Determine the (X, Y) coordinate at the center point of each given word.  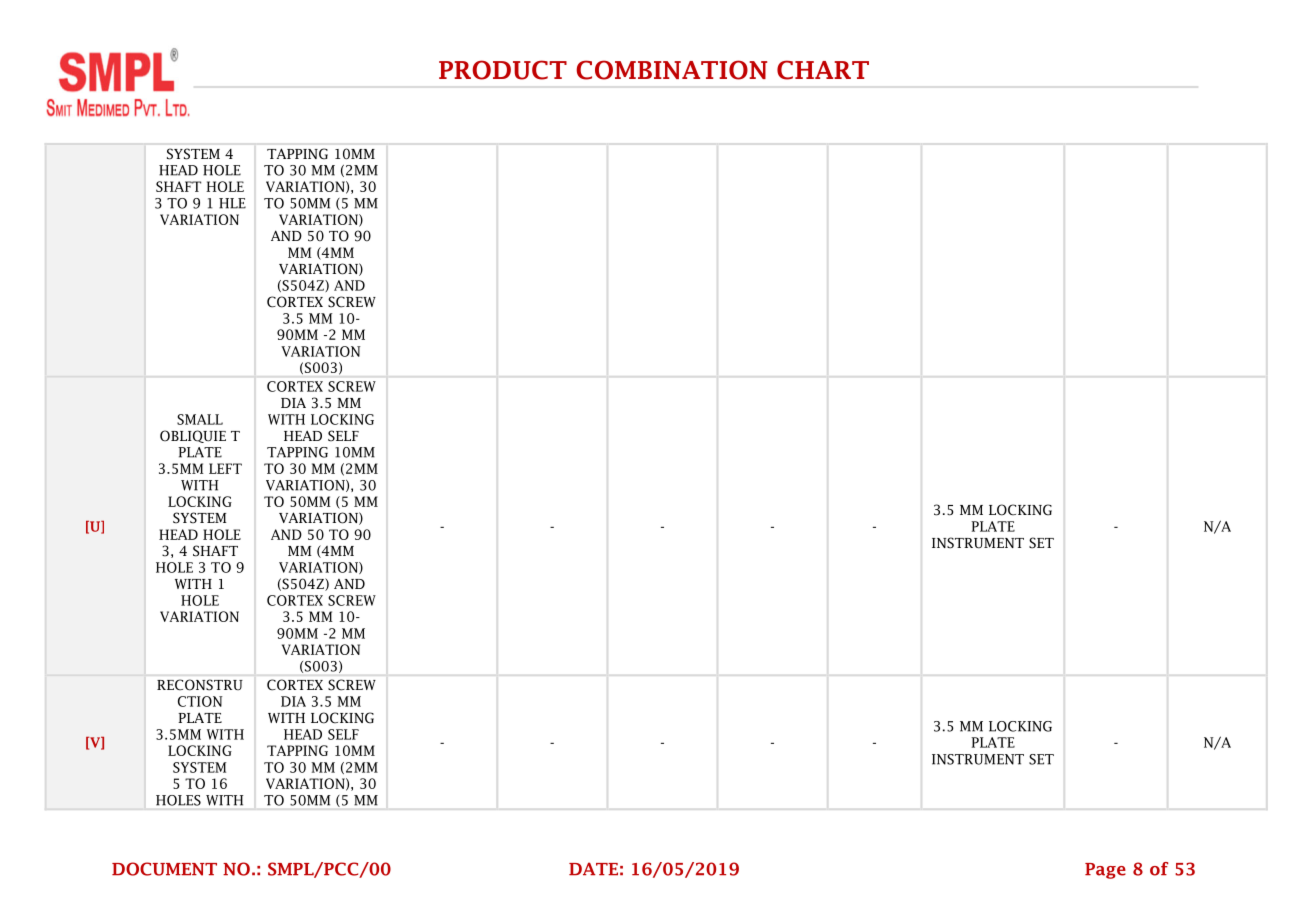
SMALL (200, 419)
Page (1105, 871)
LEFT (225, 468)
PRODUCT (503, 70)
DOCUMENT (164, 869)
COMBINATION (671, 70)
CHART (823, 70)
